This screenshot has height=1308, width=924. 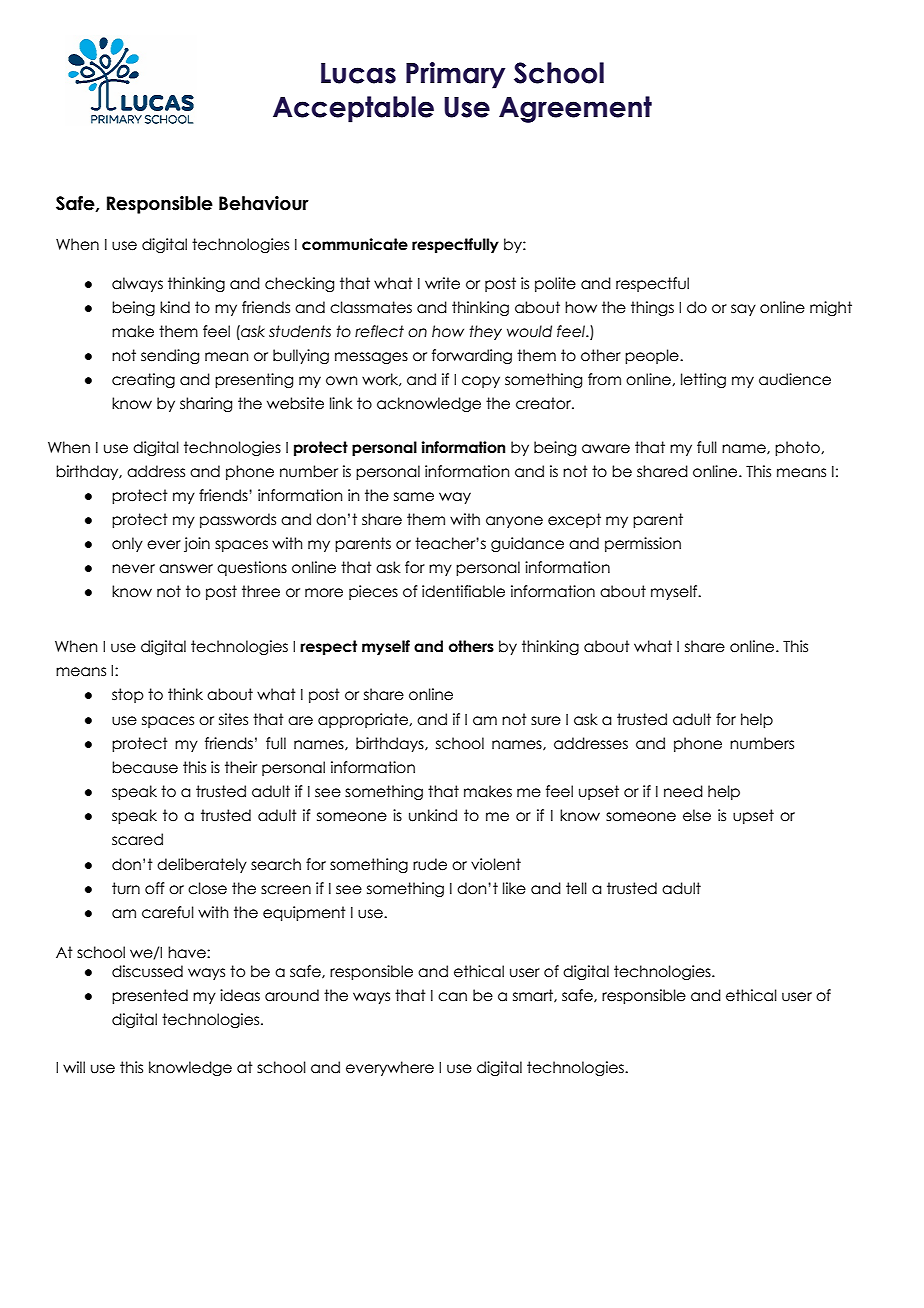 What do you see at coordinates (186, 569) in the screenshot?
I see `answer` at bounding box center [186, 569].
